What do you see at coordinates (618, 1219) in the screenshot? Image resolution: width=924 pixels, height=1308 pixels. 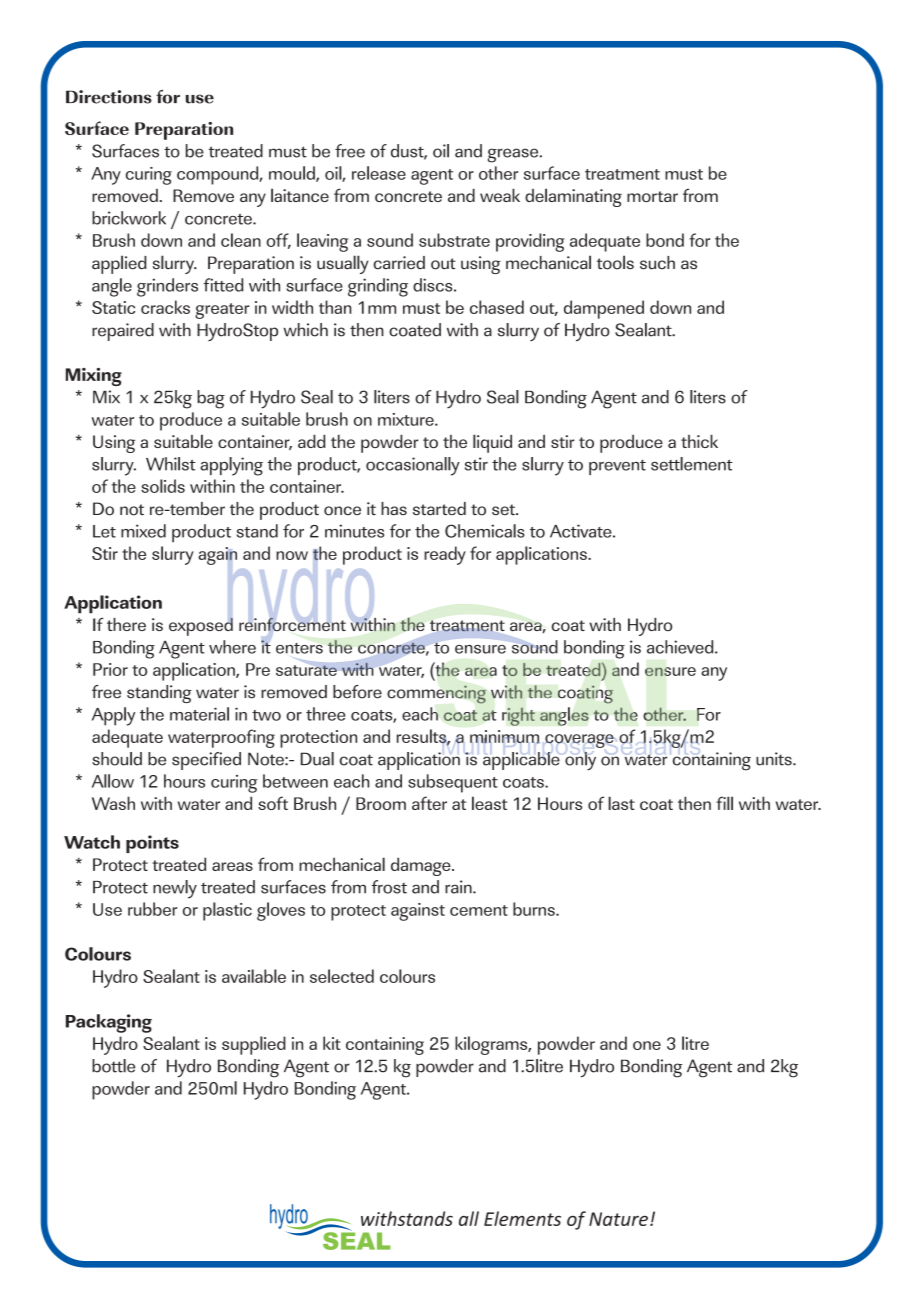 I see `Nature` at bounding box center [618, 1219].
